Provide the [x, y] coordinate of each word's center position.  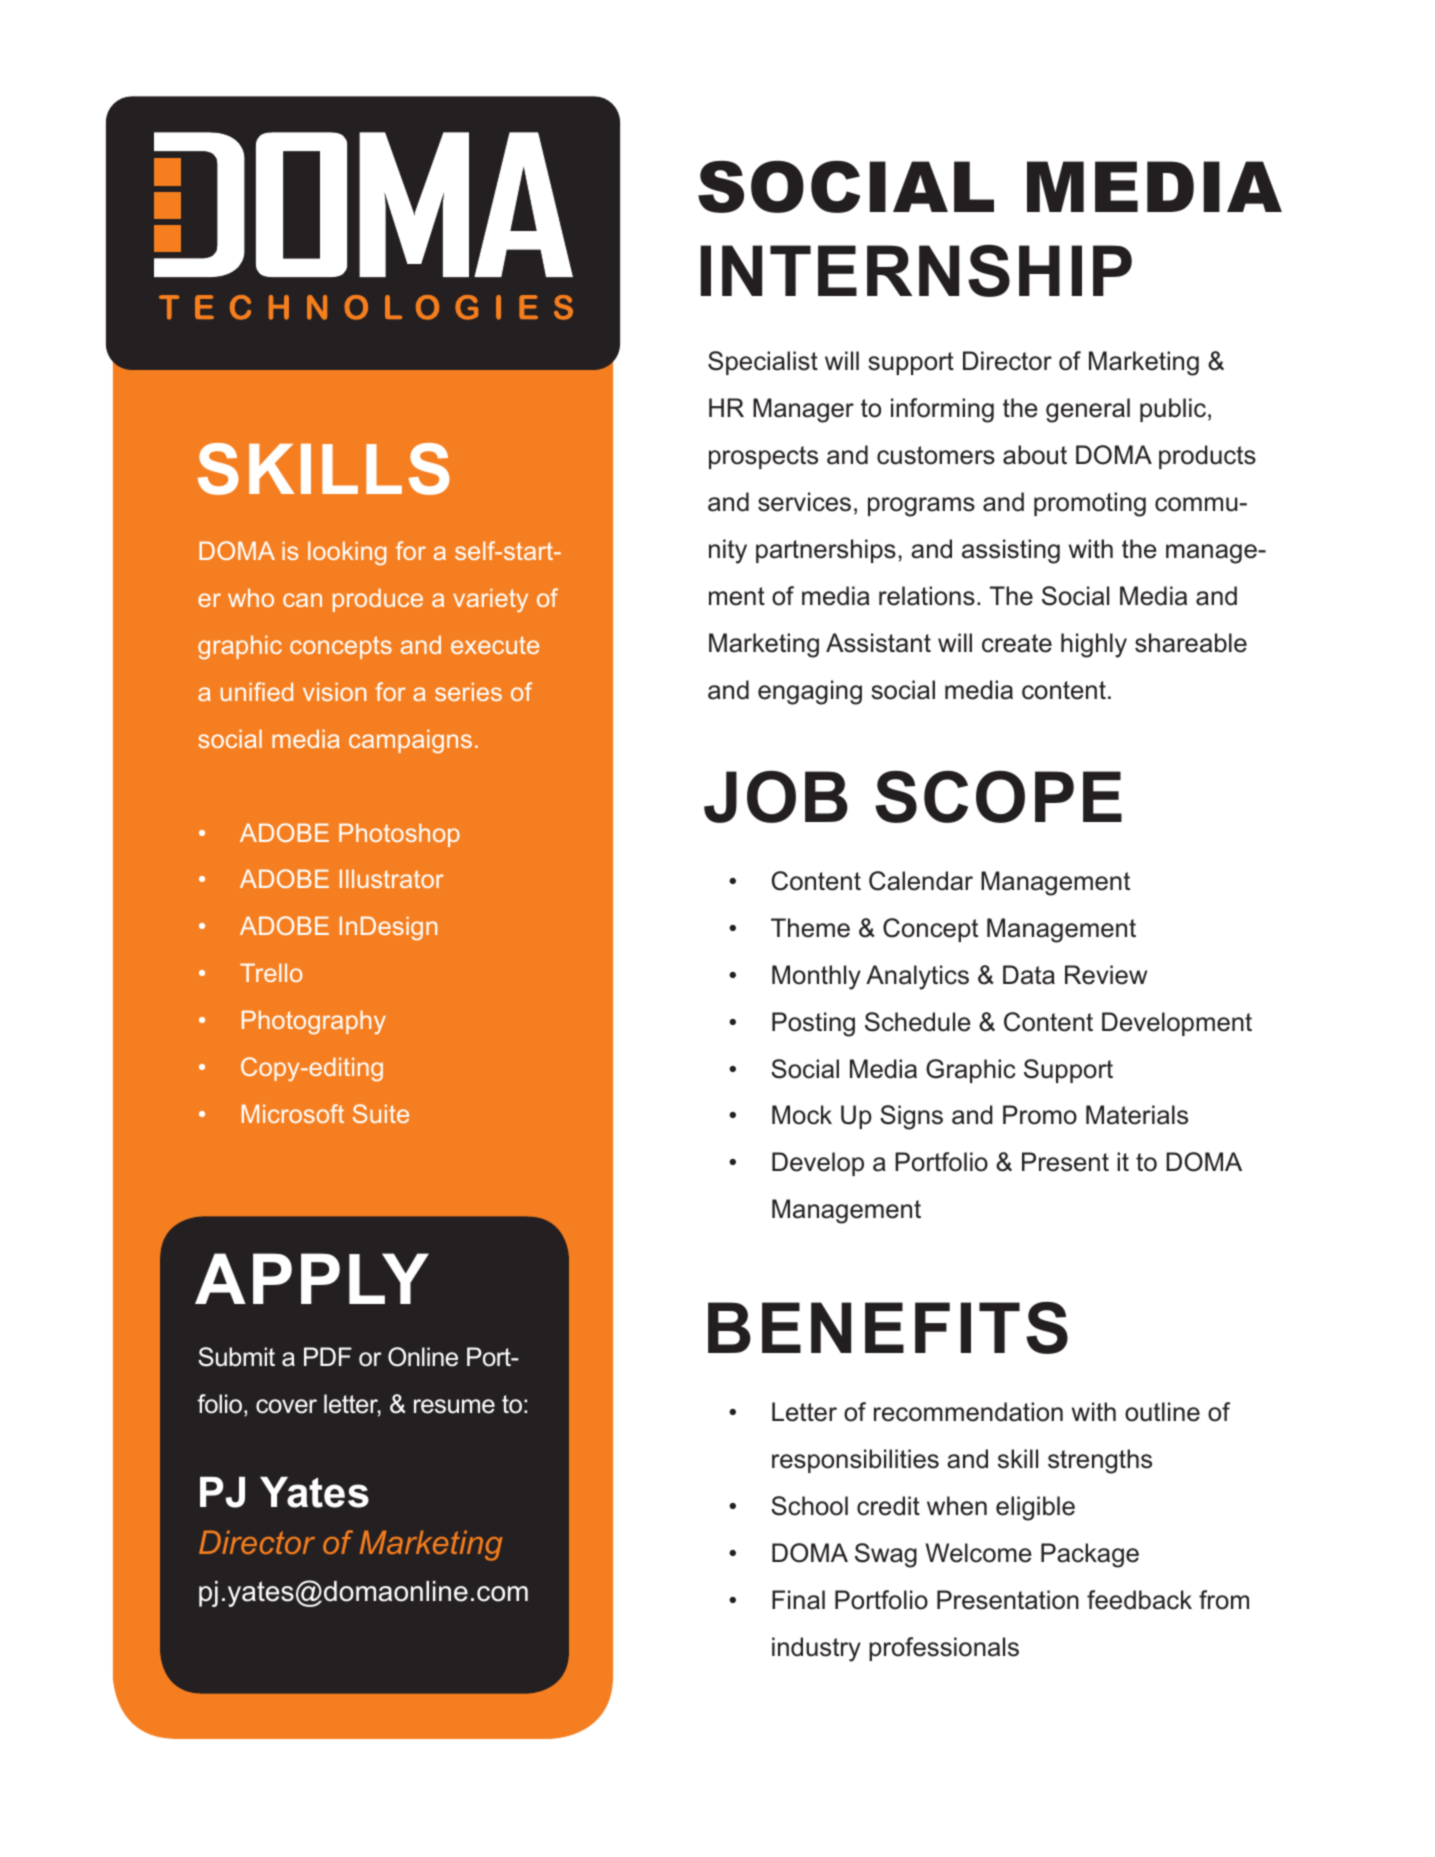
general [1088, 410]
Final [798, 1600]
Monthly [816, 977]
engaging [810, 692]
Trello [271, 972]
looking [347, 553]
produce [378, 600]
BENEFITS [888, 1328]
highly [1094, 645]
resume [454, 1406]
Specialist [763, 363]
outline [1162, 1412]
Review [1106, 975]
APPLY [312, 1278]
